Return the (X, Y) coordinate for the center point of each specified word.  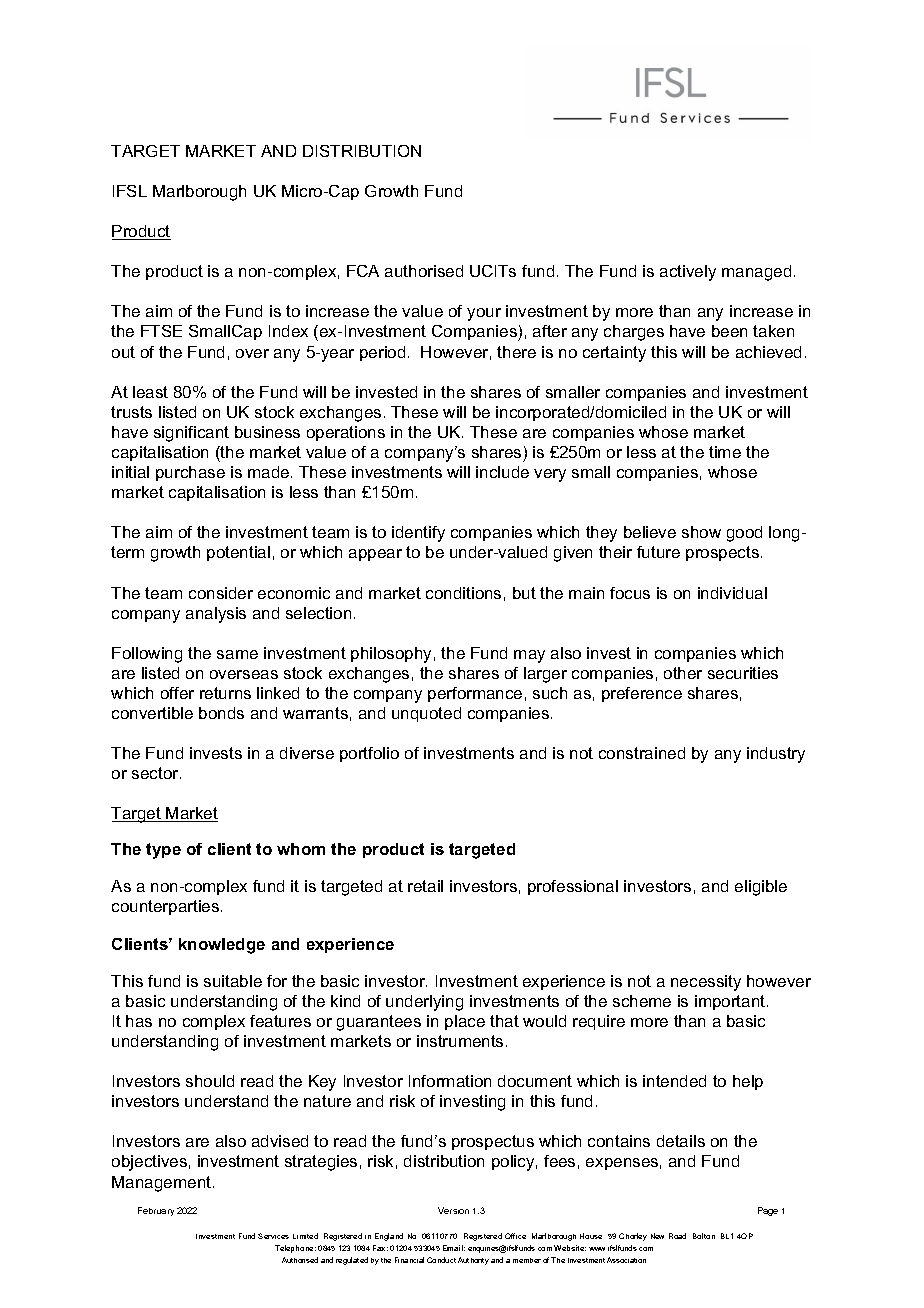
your (484, 314)
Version (453, 1210)
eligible (761, 888)
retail (425, 886)
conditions (463, 593)
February (156, 1211)
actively (688, 273)
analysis (216, 615)
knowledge (222, 946)
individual (732, 593)
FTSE (161, 331)
